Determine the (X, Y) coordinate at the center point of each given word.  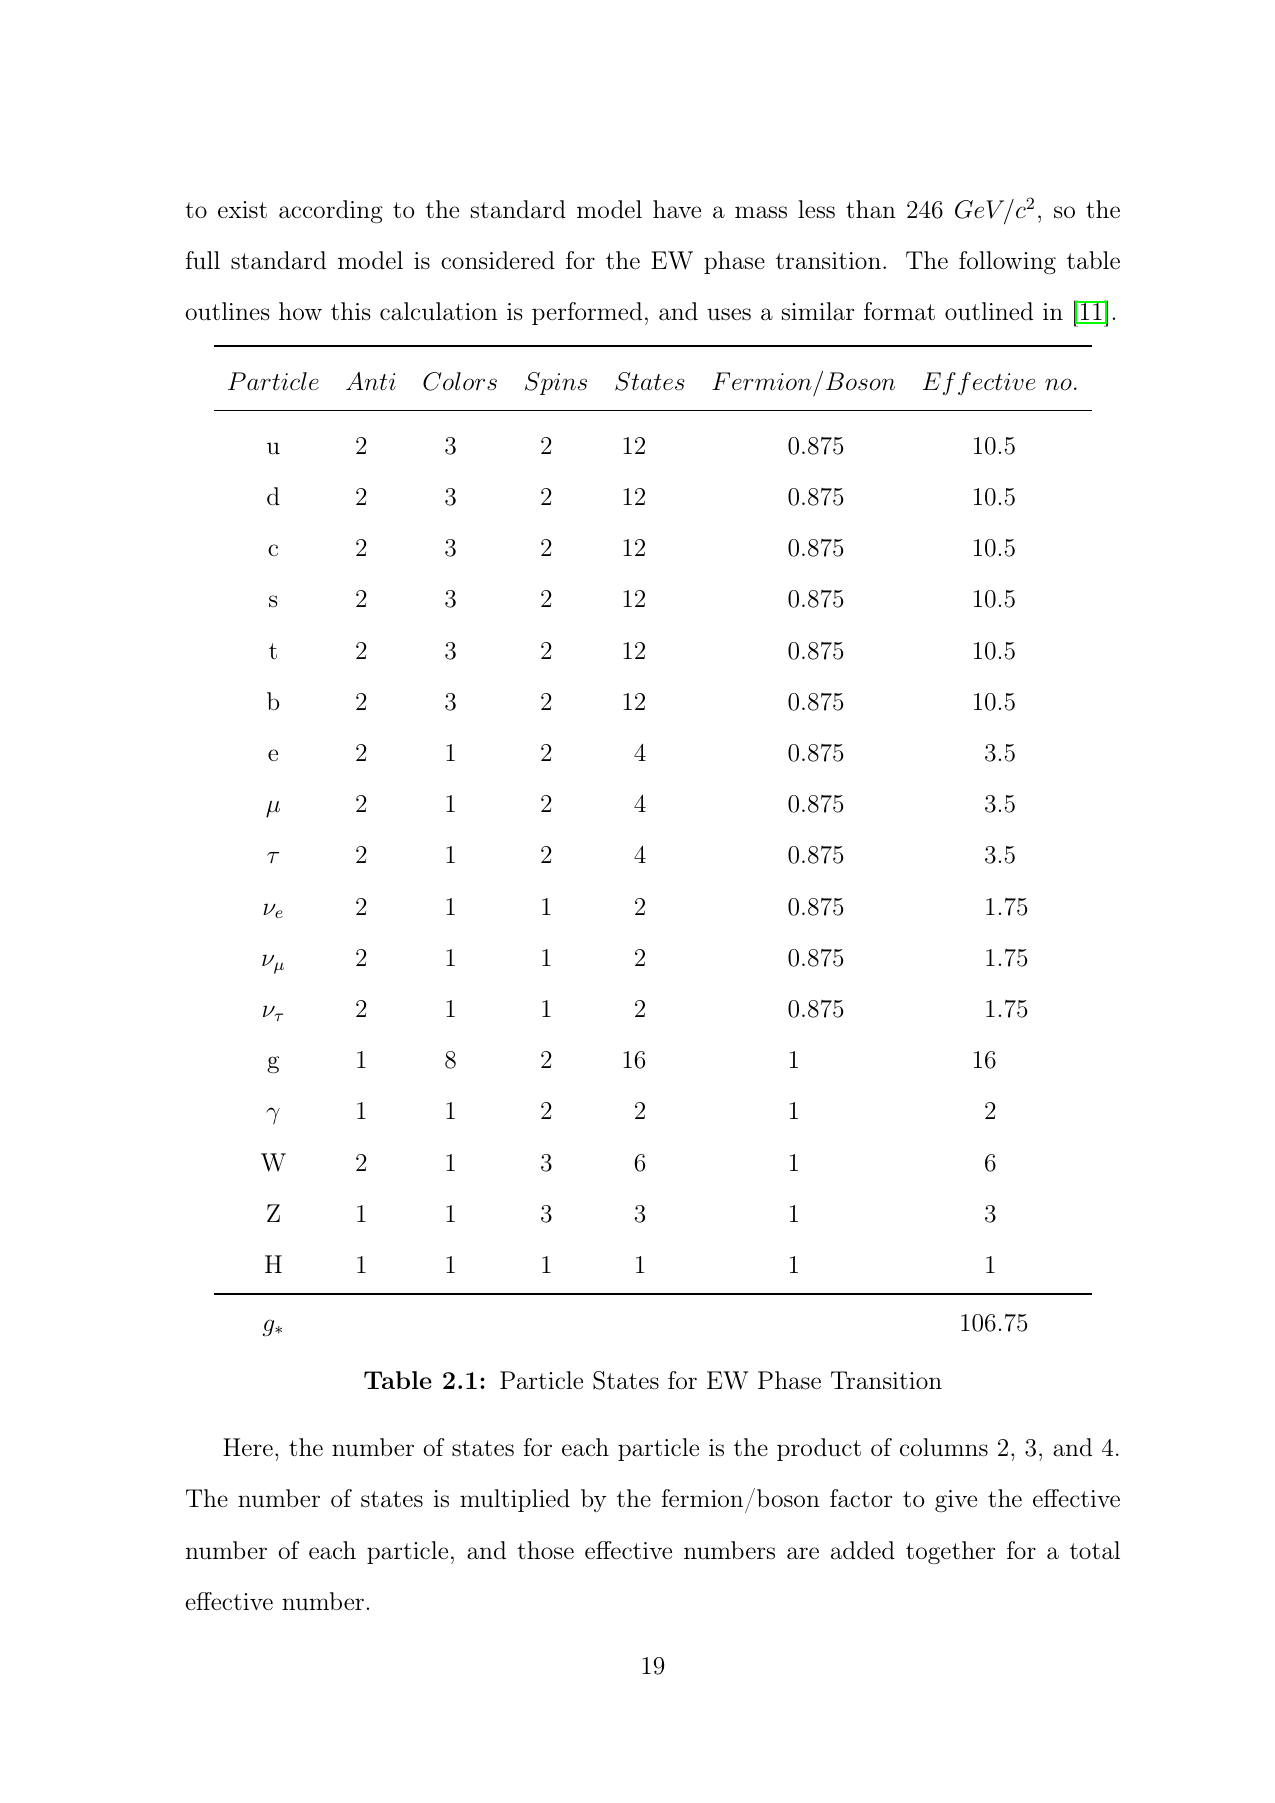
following (1007, 262)
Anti (371, 381)
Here (248, 1447)
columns (944, 1447)
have (677, 209)
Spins (556, 383)
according (331, 212)
